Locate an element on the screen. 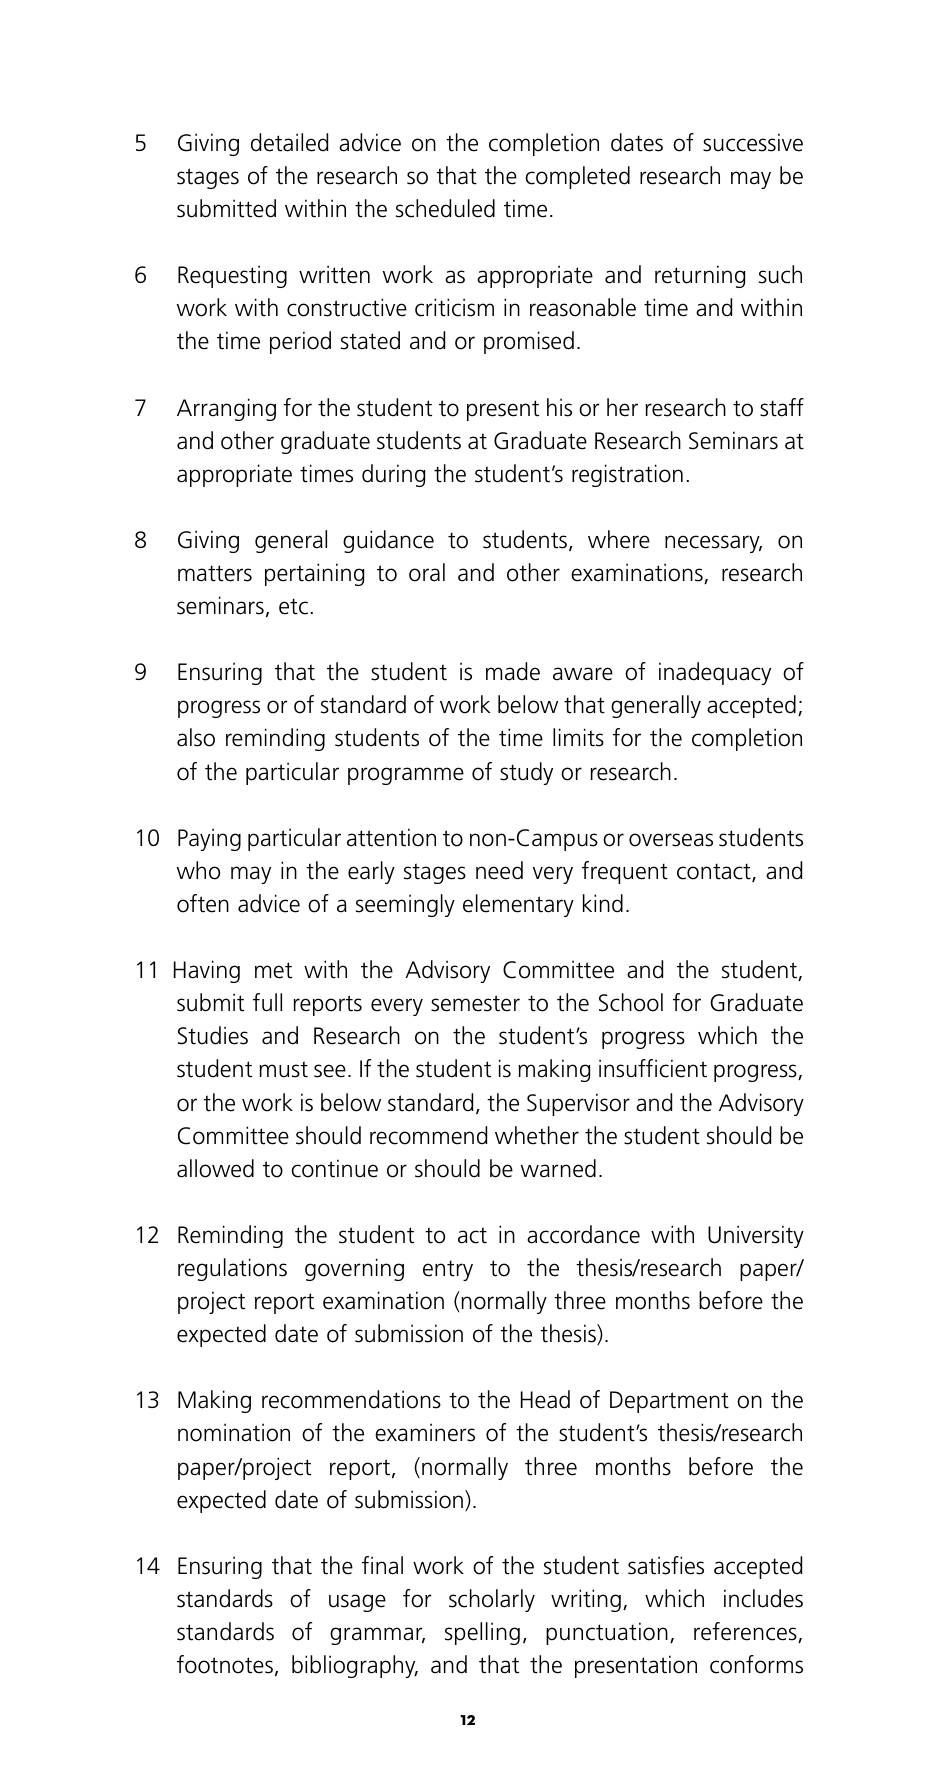 The height and width of the screenshot is (1787, 936). need is located at coordinates (499, 870).
